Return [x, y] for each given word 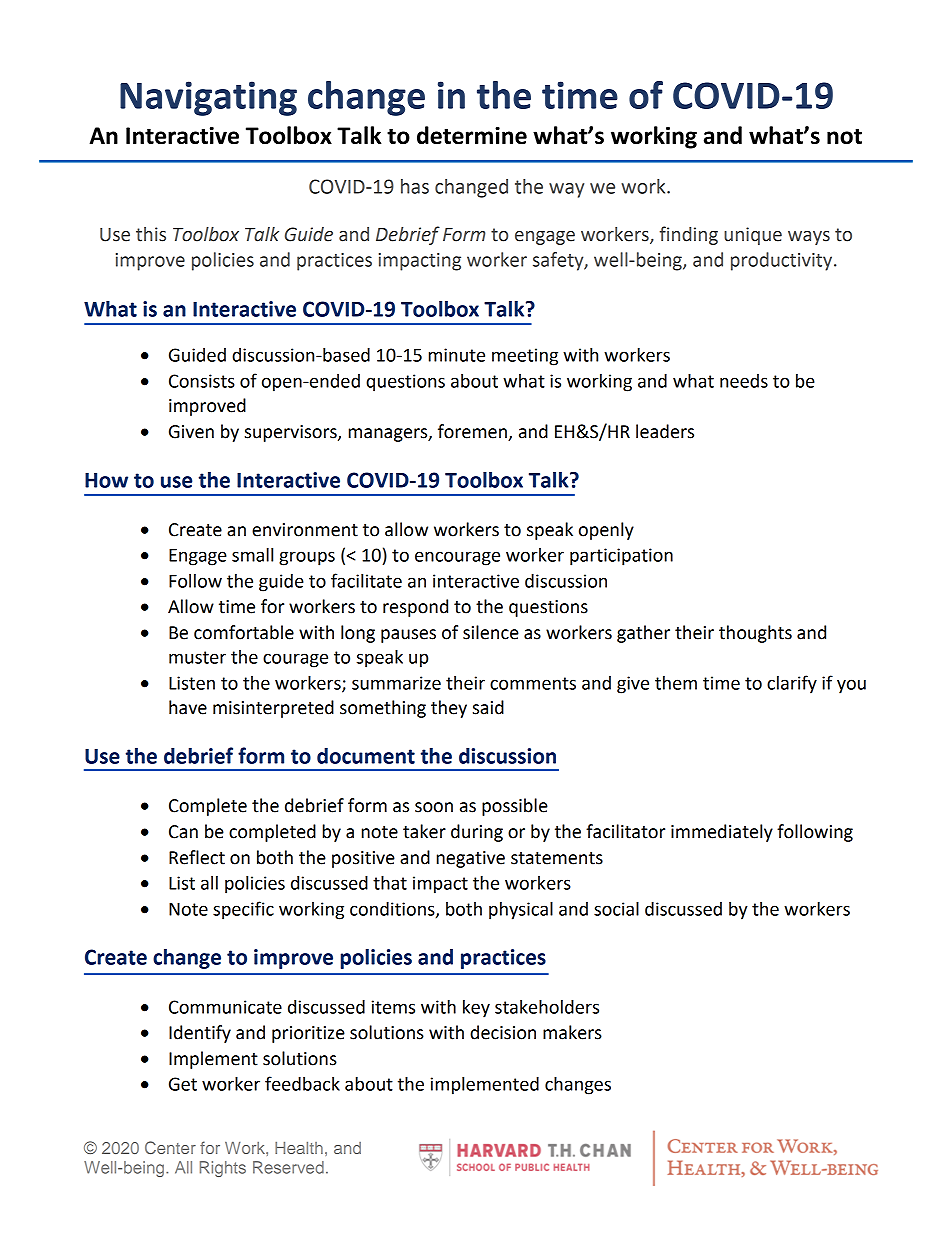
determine [472, 135]
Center [170, 1147]
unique [753, 236]
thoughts [755, 634]
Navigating [208, 98]
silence [491, 632]
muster [197, 657]
